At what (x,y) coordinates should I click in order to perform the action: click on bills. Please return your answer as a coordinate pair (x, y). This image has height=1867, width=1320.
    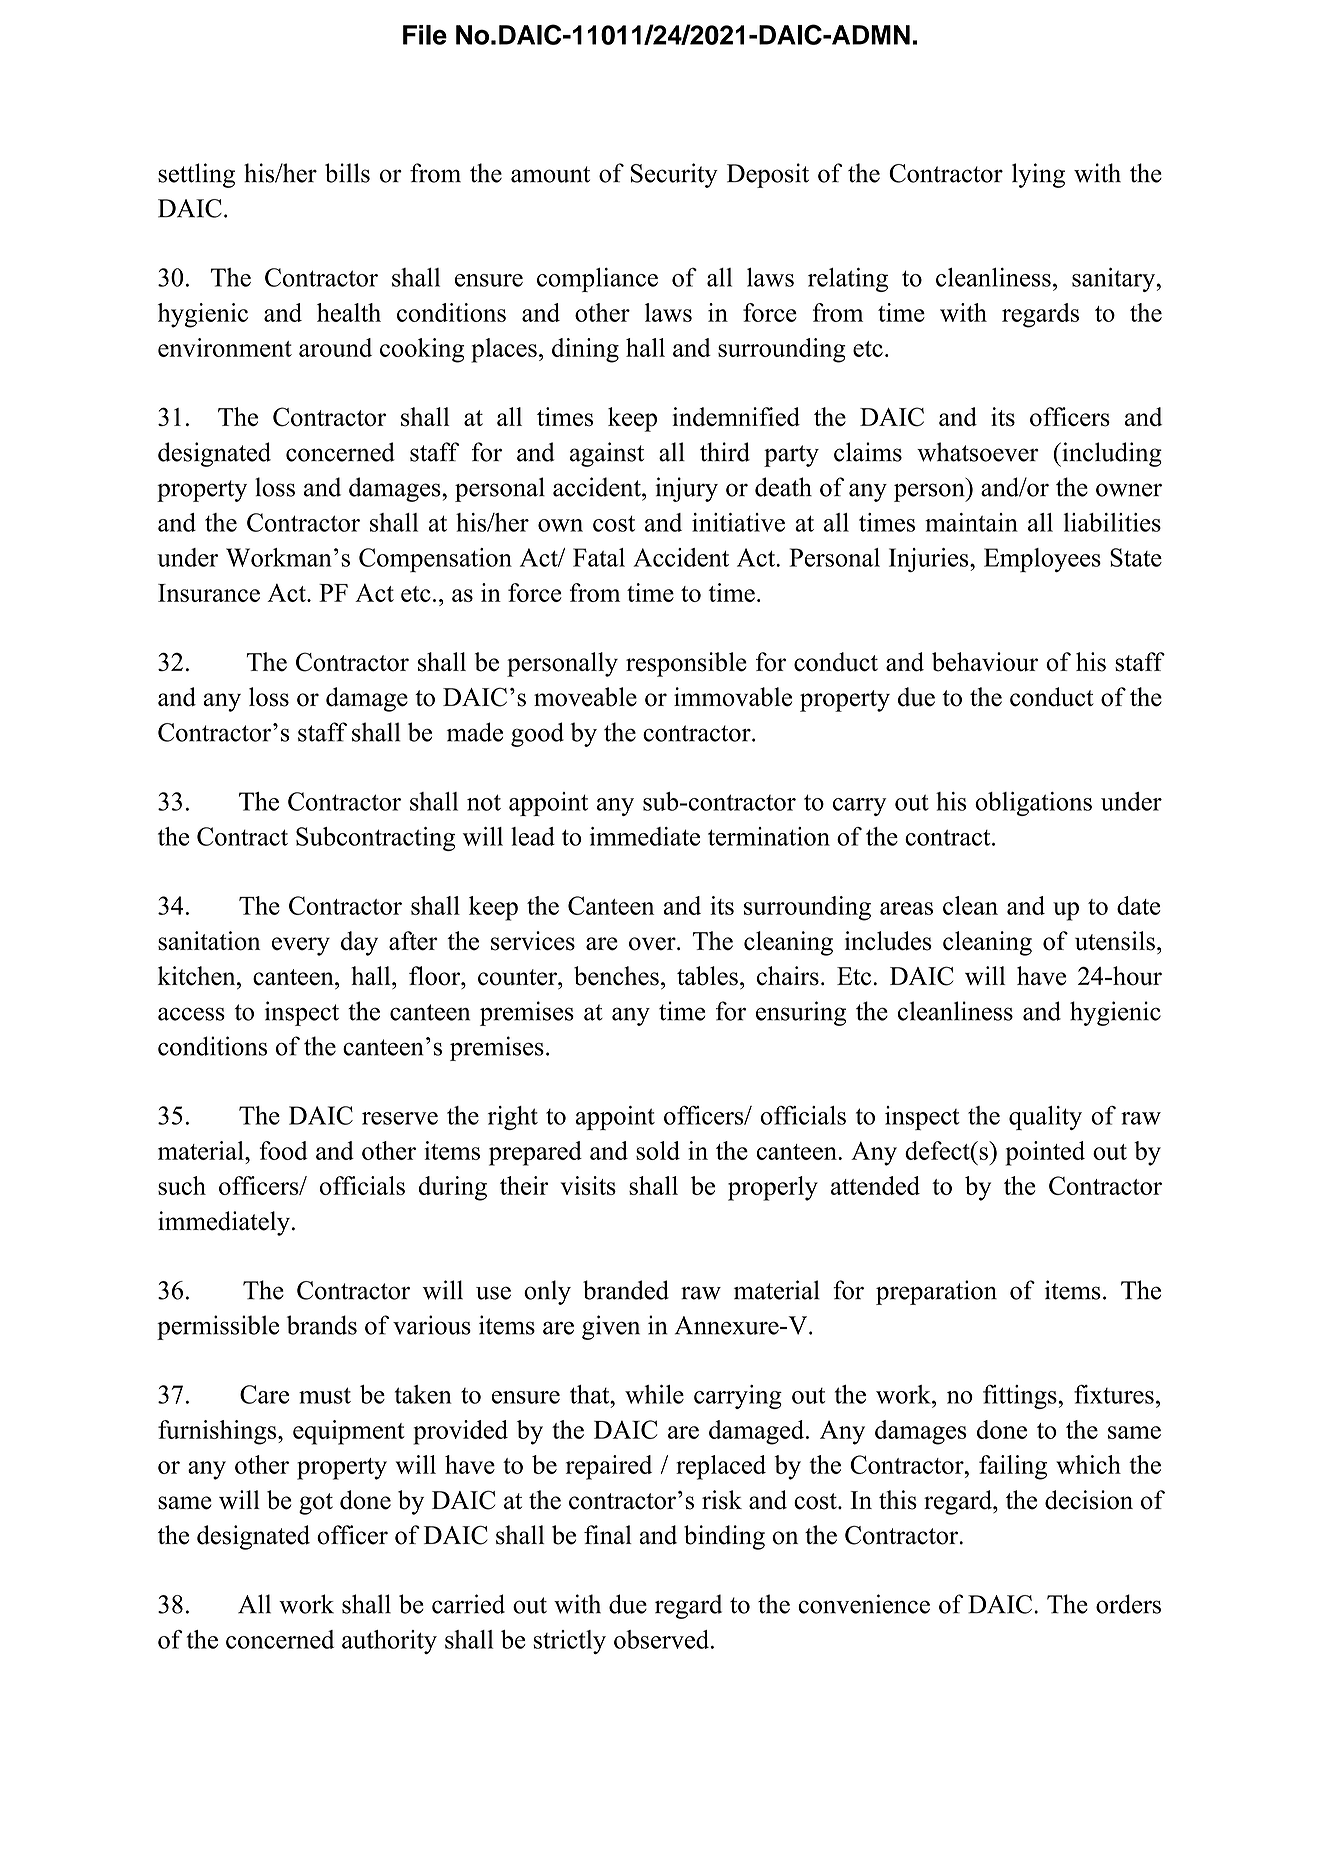
    Looking at the image, I should click on (347, 173).
